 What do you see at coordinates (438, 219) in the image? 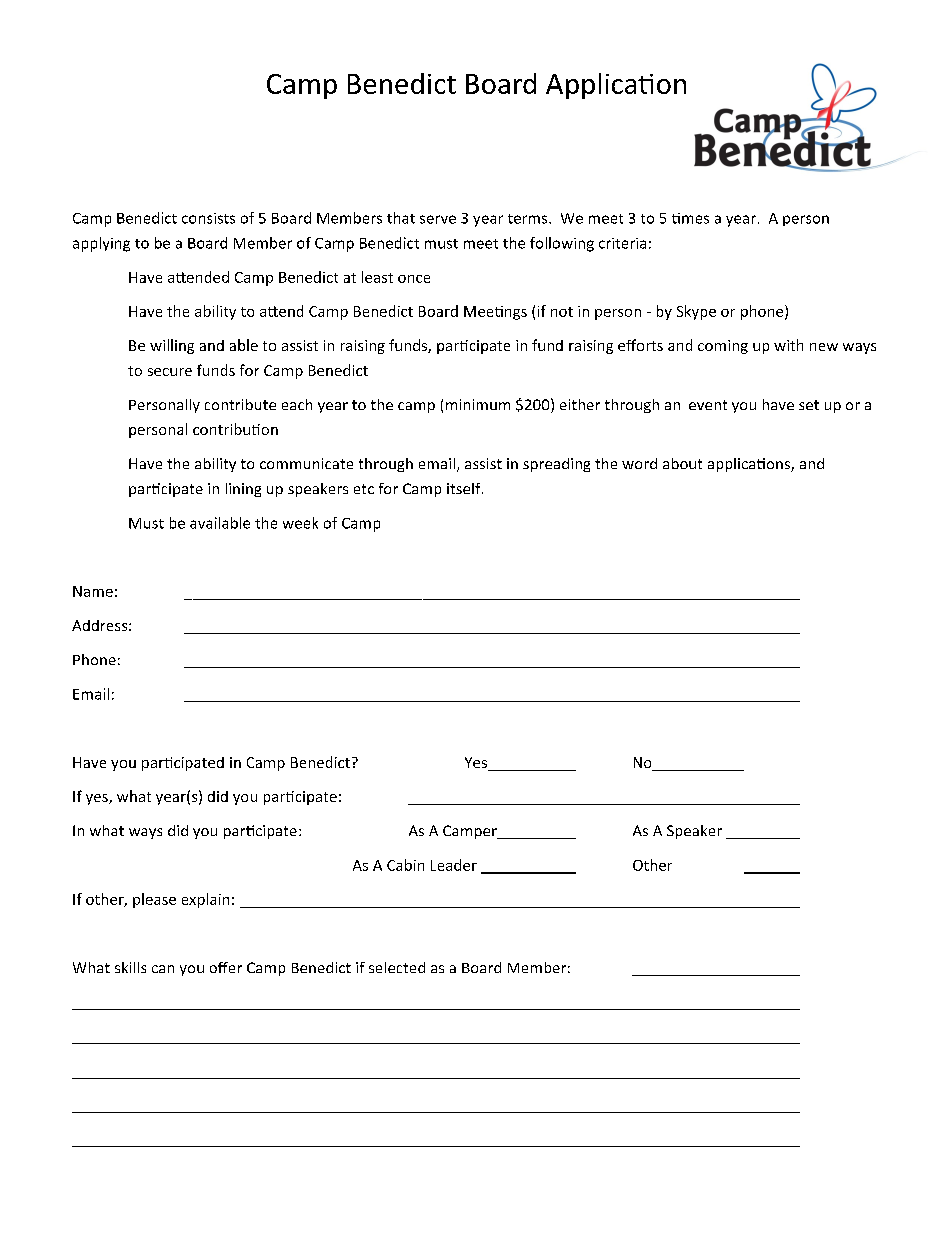
I see `serve` at bounding box center [438, 219].
